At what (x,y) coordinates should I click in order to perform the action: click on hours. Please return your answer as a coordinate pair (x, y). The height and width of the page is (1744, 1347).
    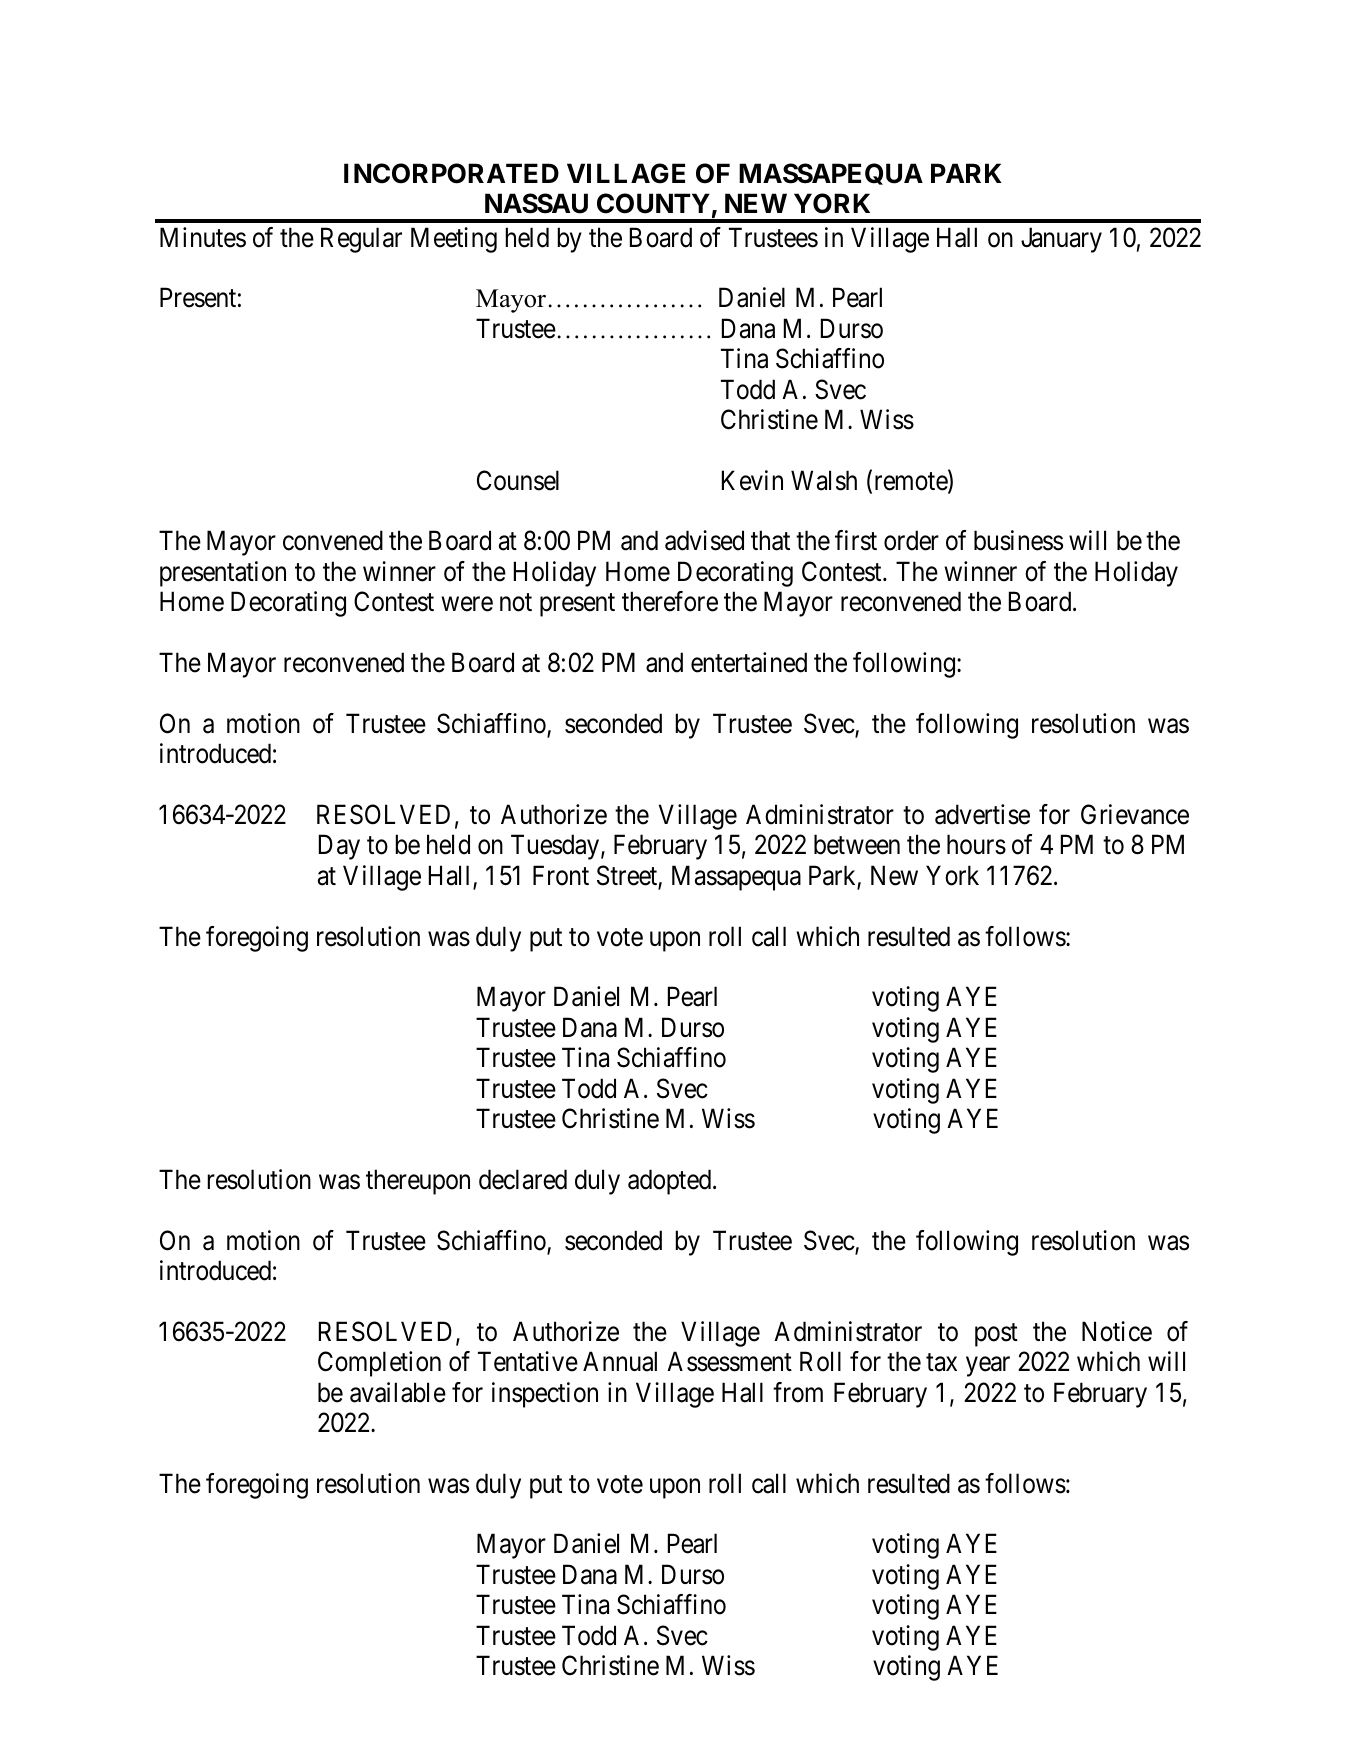
    Looking at the image, I should click on (976, 844).
